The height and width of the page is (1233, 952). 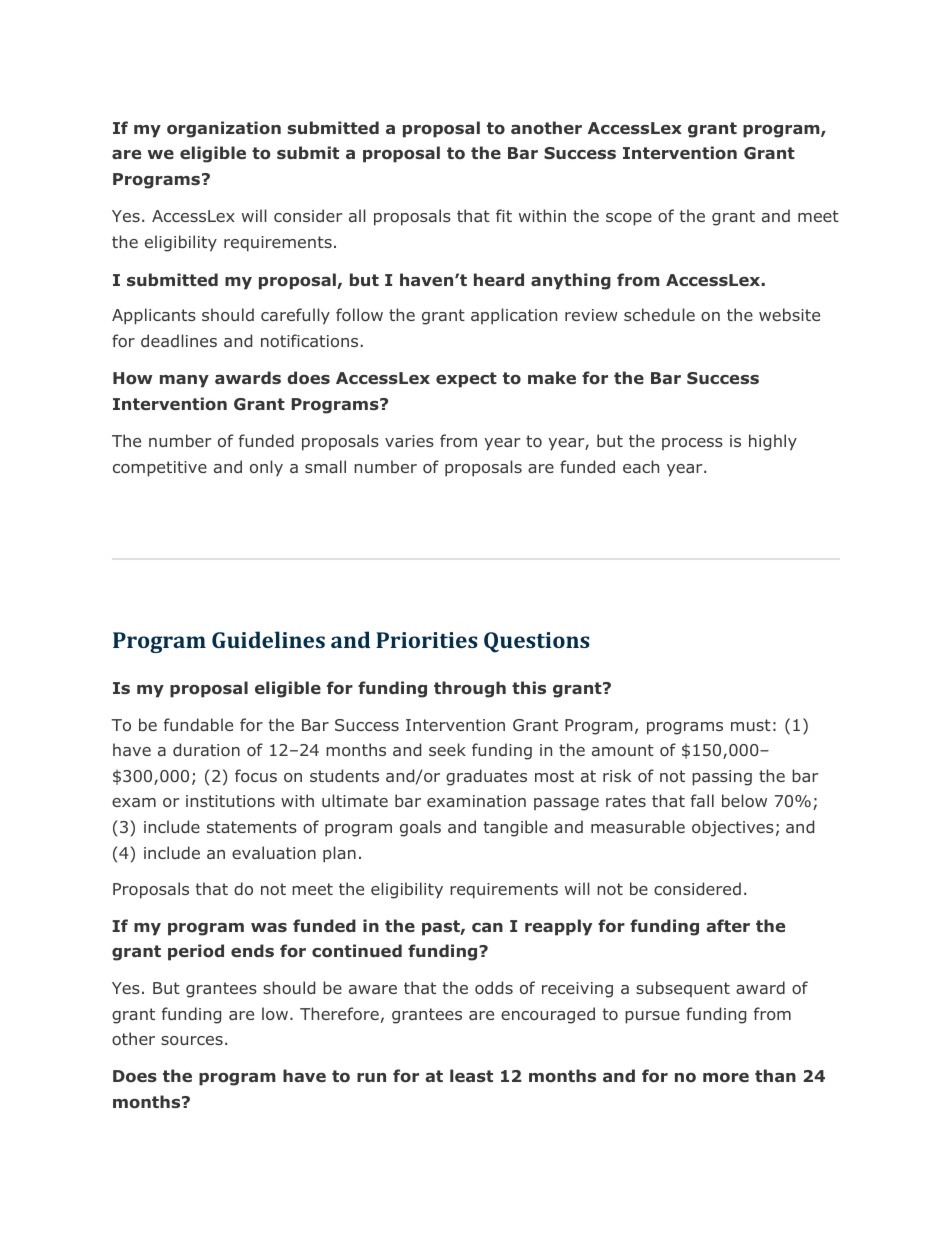 What do you see at coordinates (514, 316) in the page?
I see `application` at bounding box center [514, 316].
